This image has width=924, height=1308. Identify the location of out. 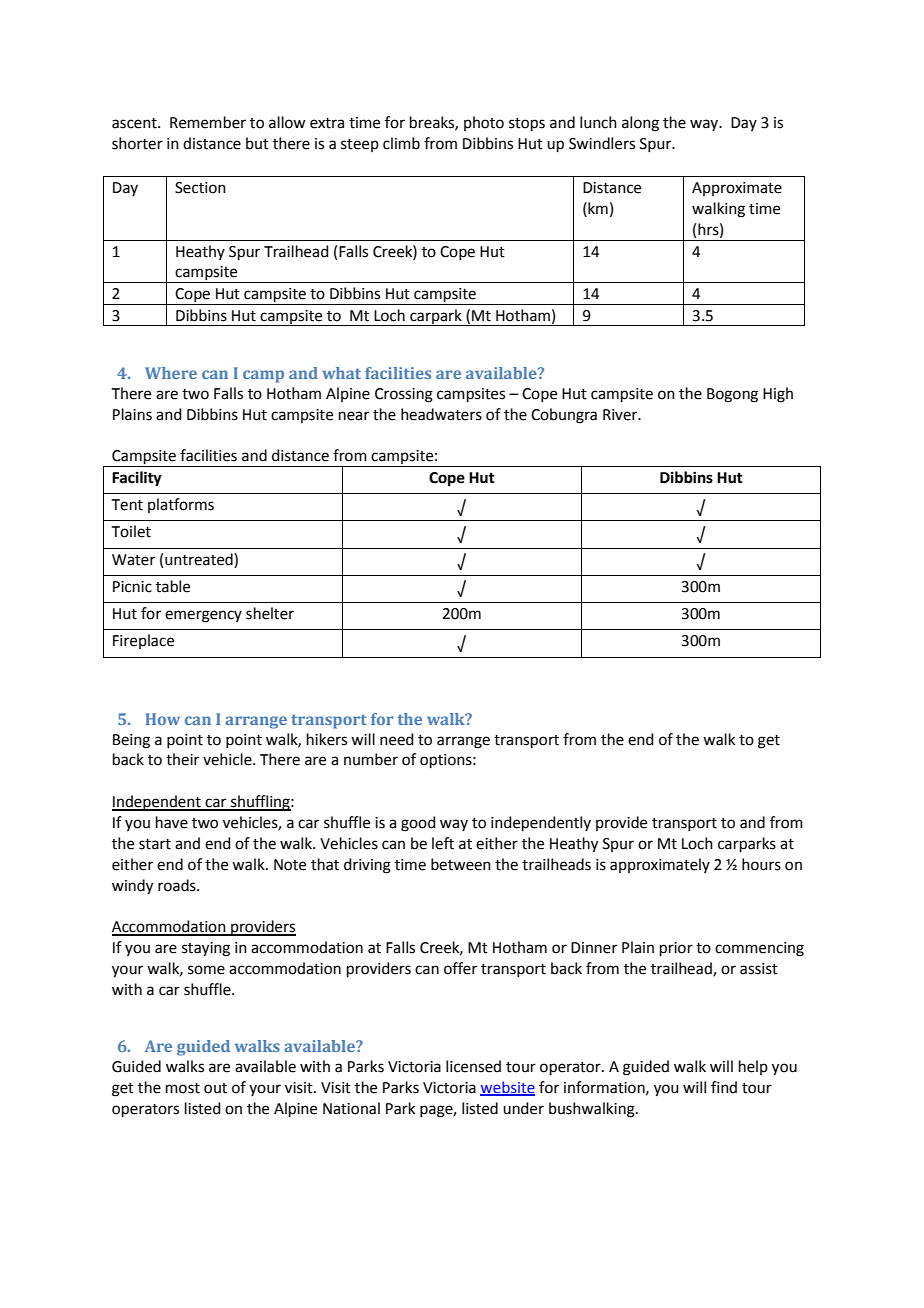
(215, 1088).
